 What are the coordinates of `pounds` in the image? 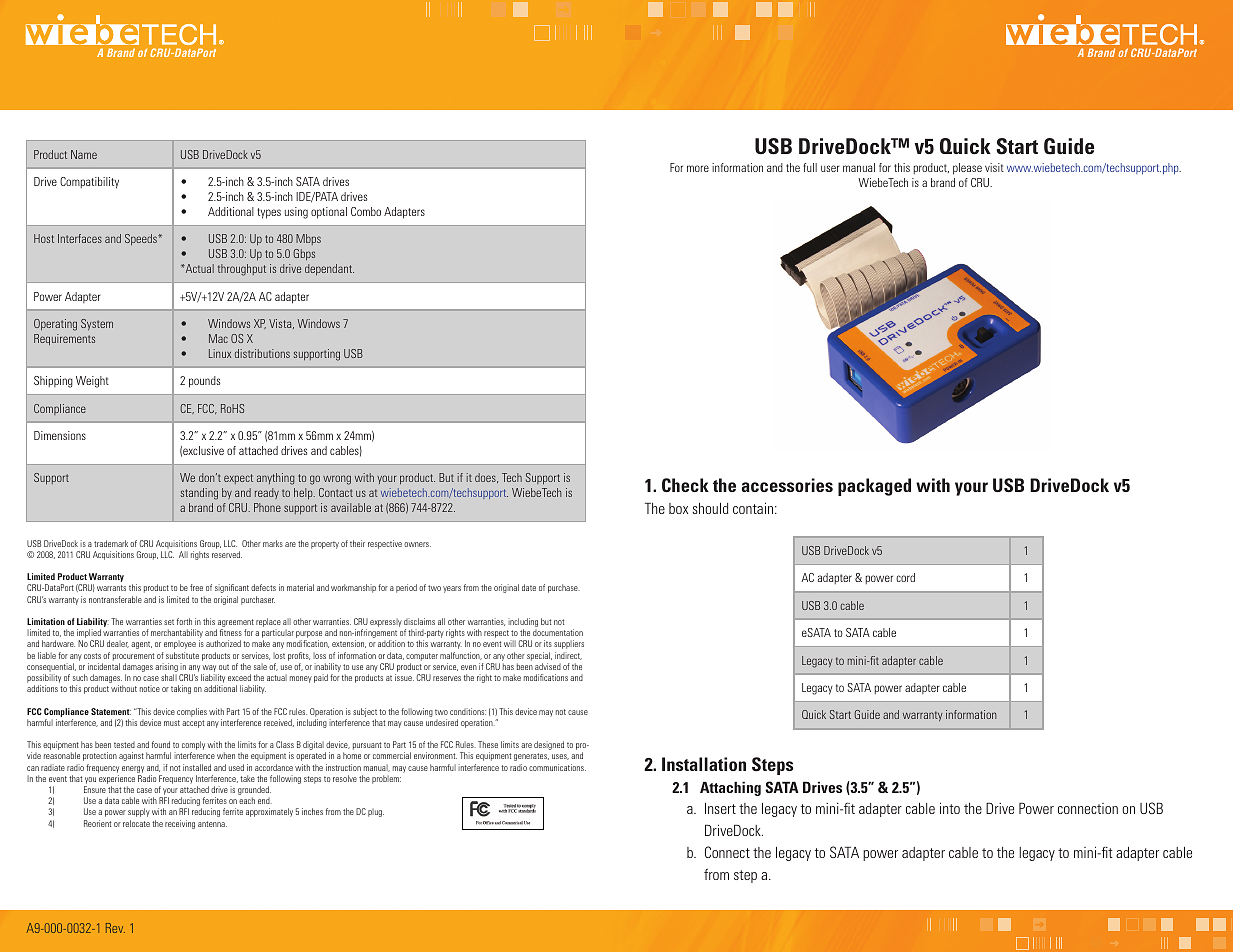 It's located at (204, 382).
